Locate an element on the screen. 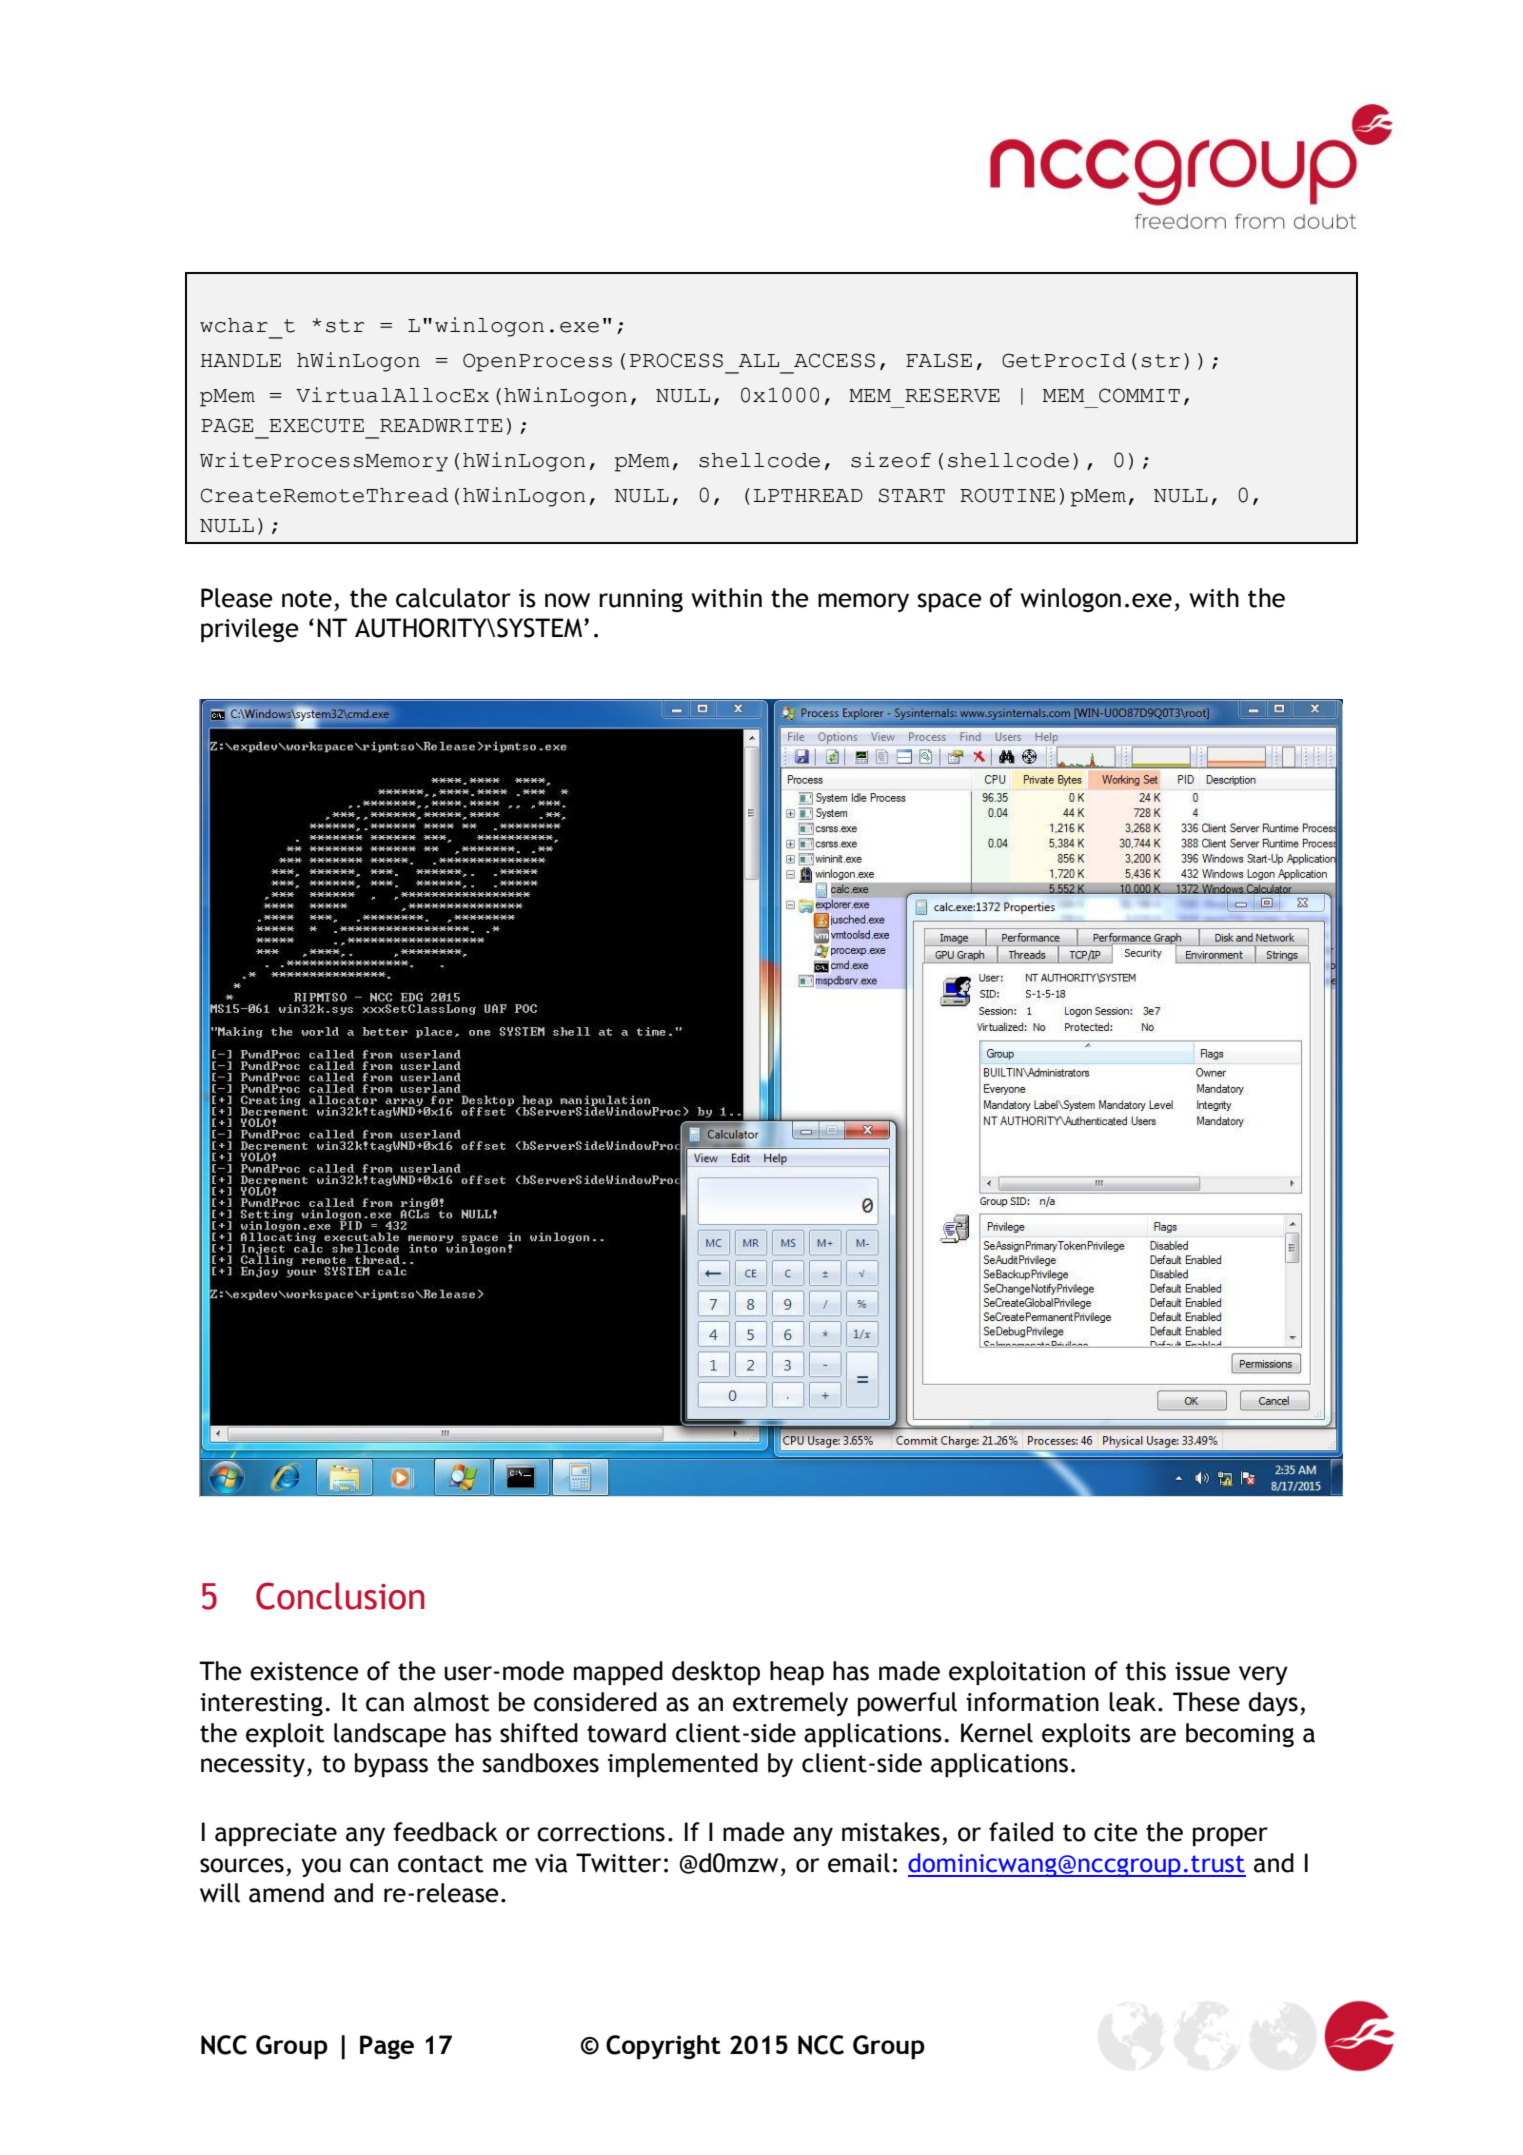  amend is located at coordinates (286, 1893).
